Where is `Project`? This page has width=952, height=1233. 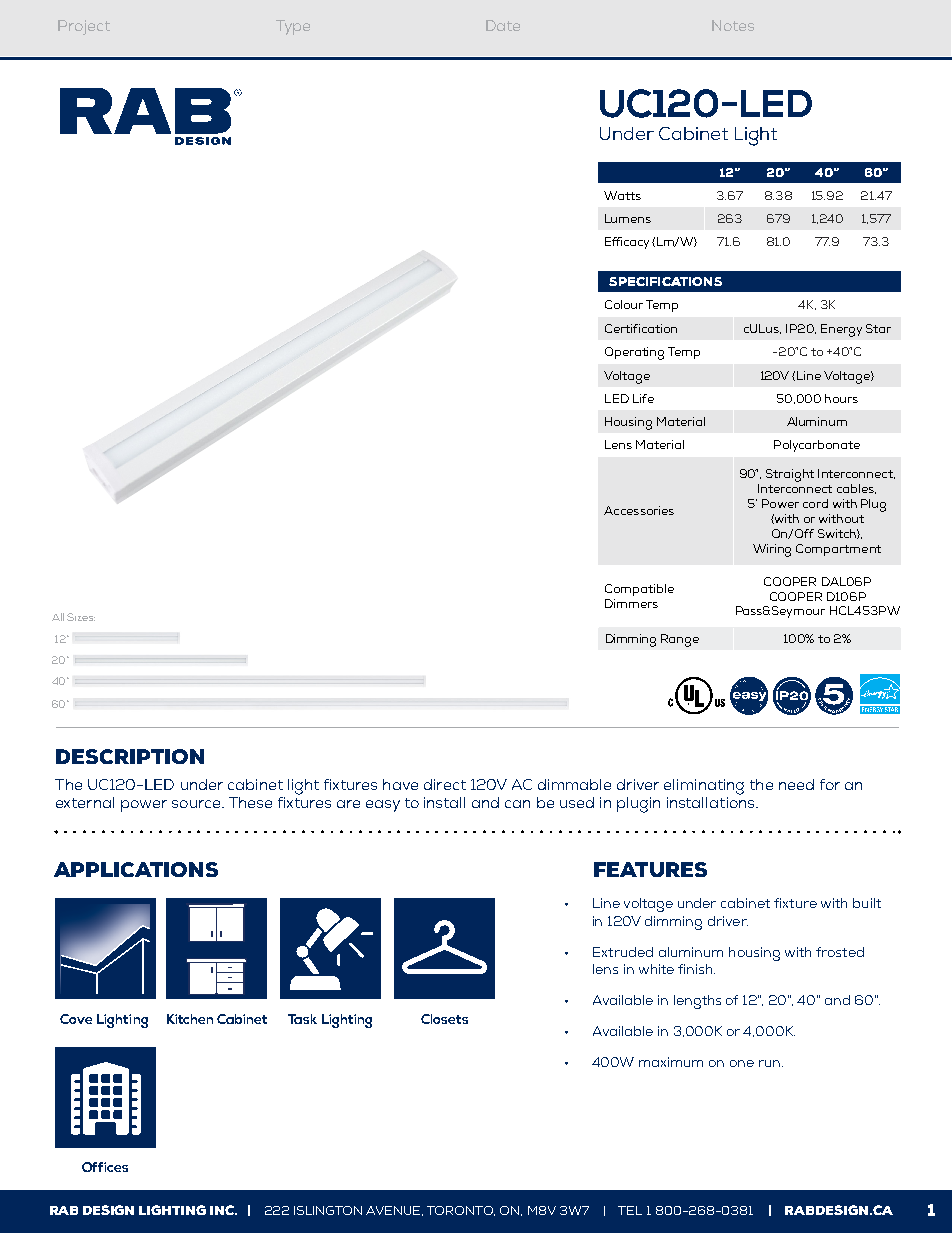
Project is located at coordinates (84, 27).
